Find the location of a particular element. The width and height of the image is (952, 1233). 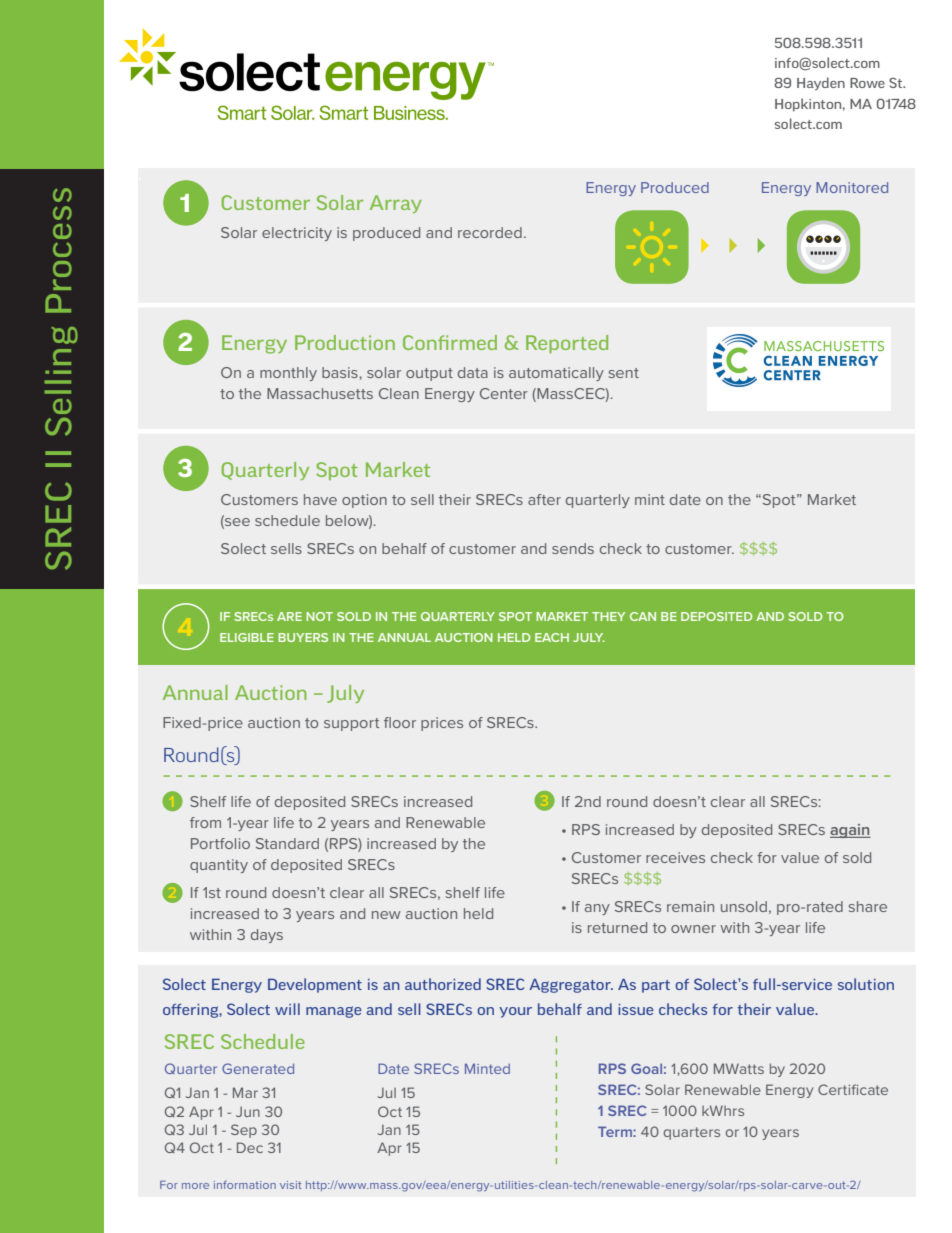

CAN is located at coordinates (643, 616).
